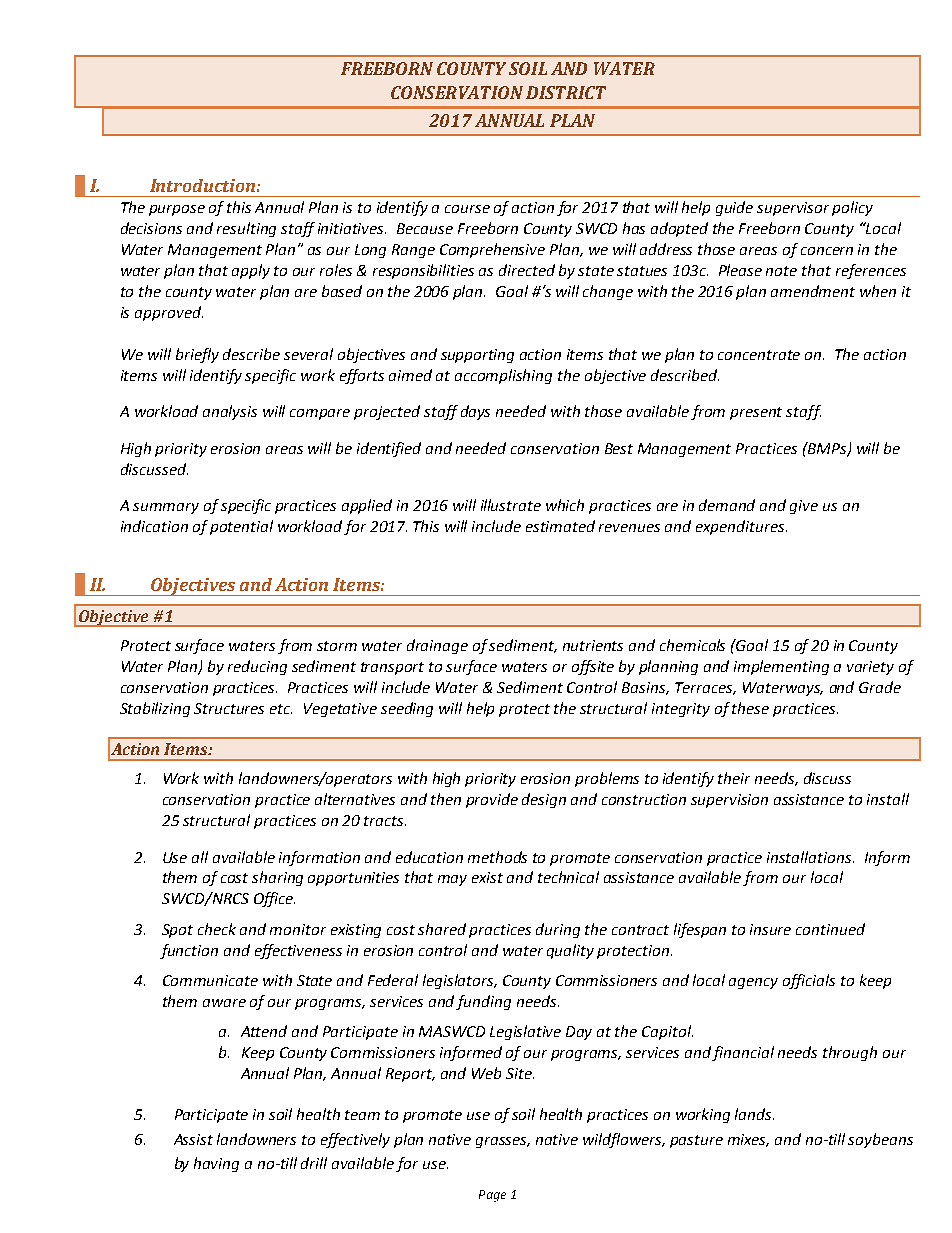  I want to click on mixes, so click(748, 1140).
